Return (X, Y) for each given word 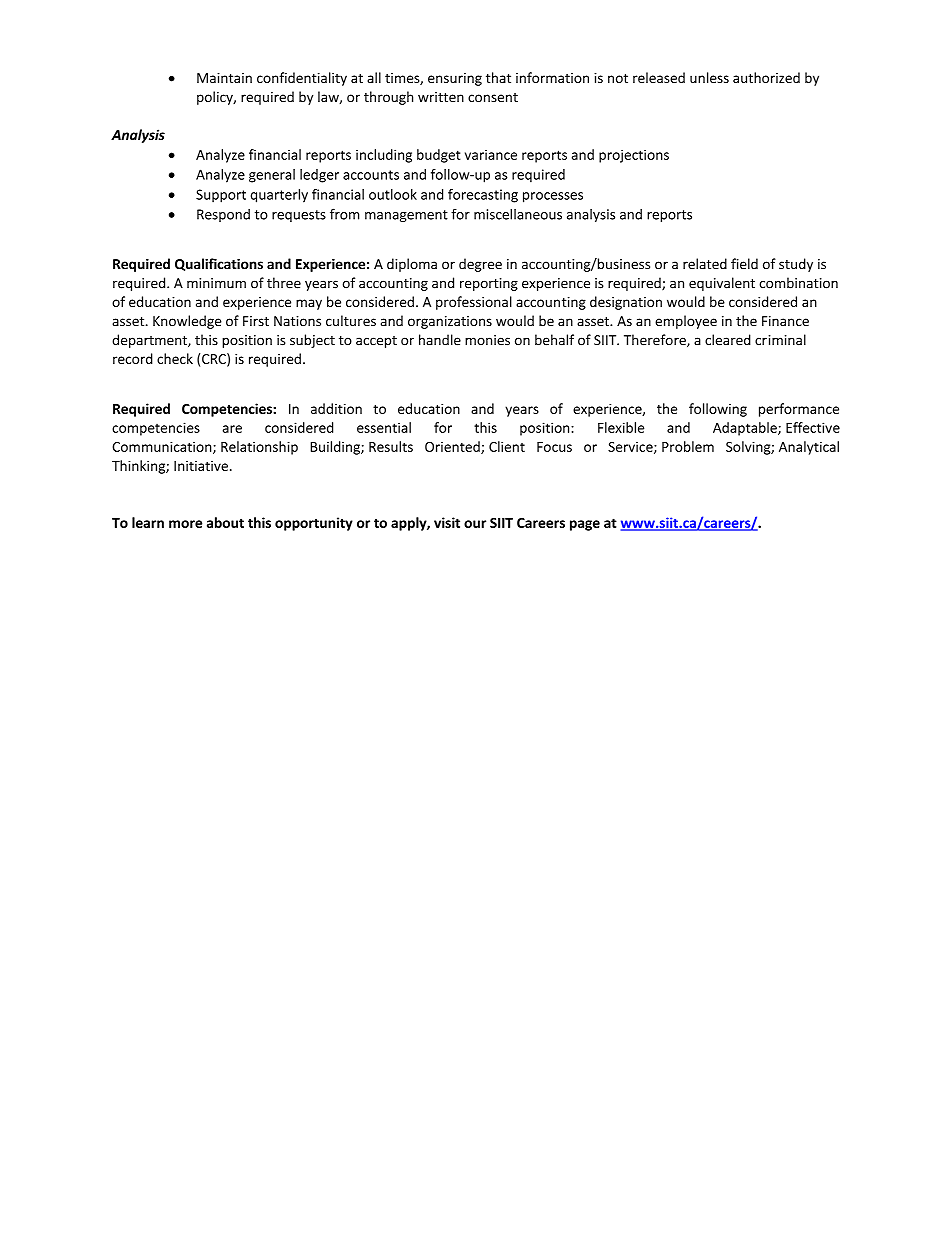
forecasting (483, 196)
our (475, 524)
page (585, 525)
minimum (216, 283)
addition (336, 408)
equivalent (722, 284)
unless (709, 77)
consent (493, 97)
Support (221, 196)
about (225, 522)
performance (799, 410)
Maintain (224, 78)
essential (384, 427)
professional (474, 303)
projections (634, 156)
